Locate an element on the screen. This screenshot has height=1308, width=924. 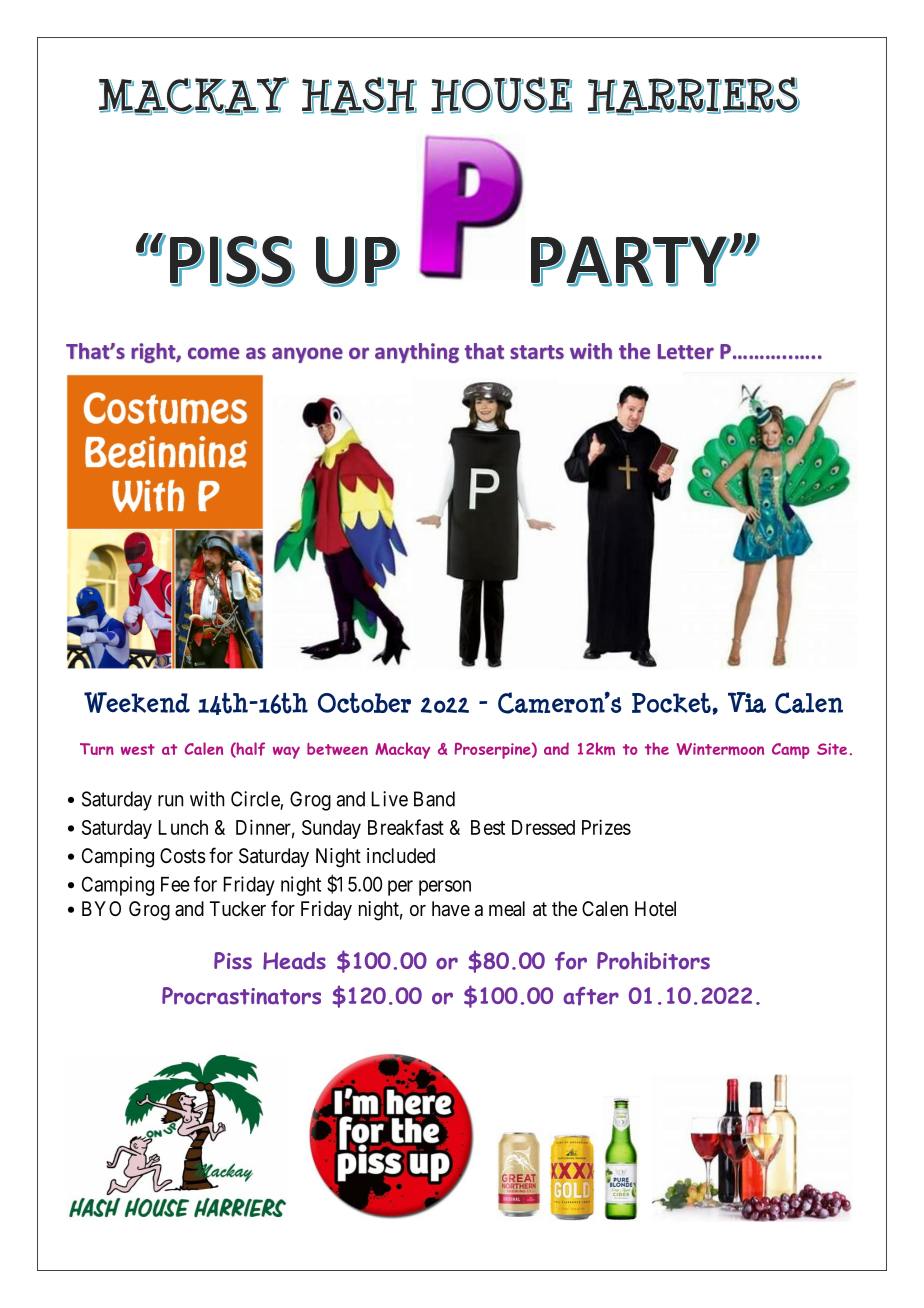
Site is located at coordinates (832, 749).
